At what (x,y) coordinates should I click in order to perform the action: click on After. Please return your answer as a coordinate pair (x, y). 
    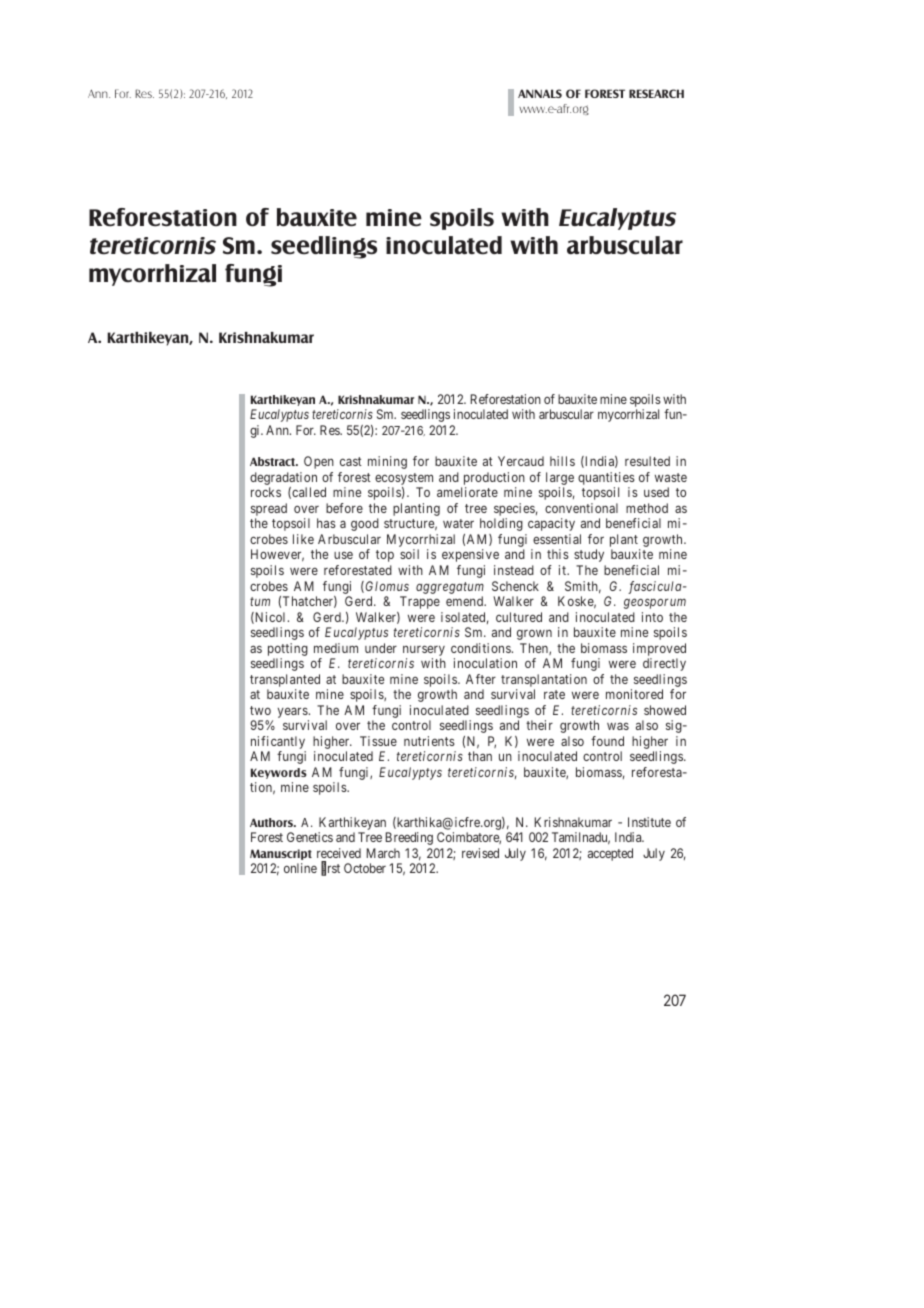
    Looking at the image, I should click on (481, 679).
